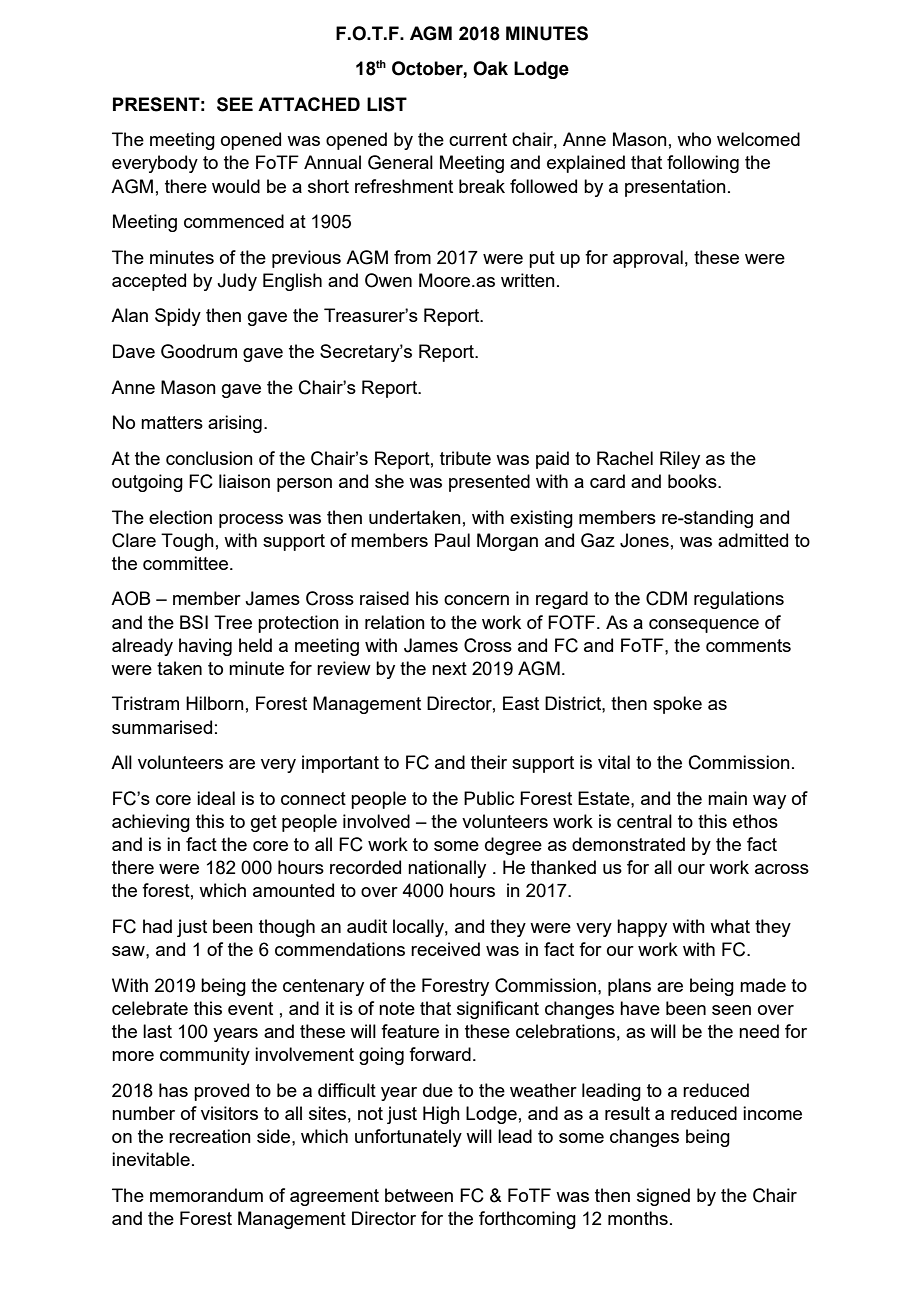  What do you see at coordinates (236, 186) in the document?
I see `would` at bounding box center [236, 186].
